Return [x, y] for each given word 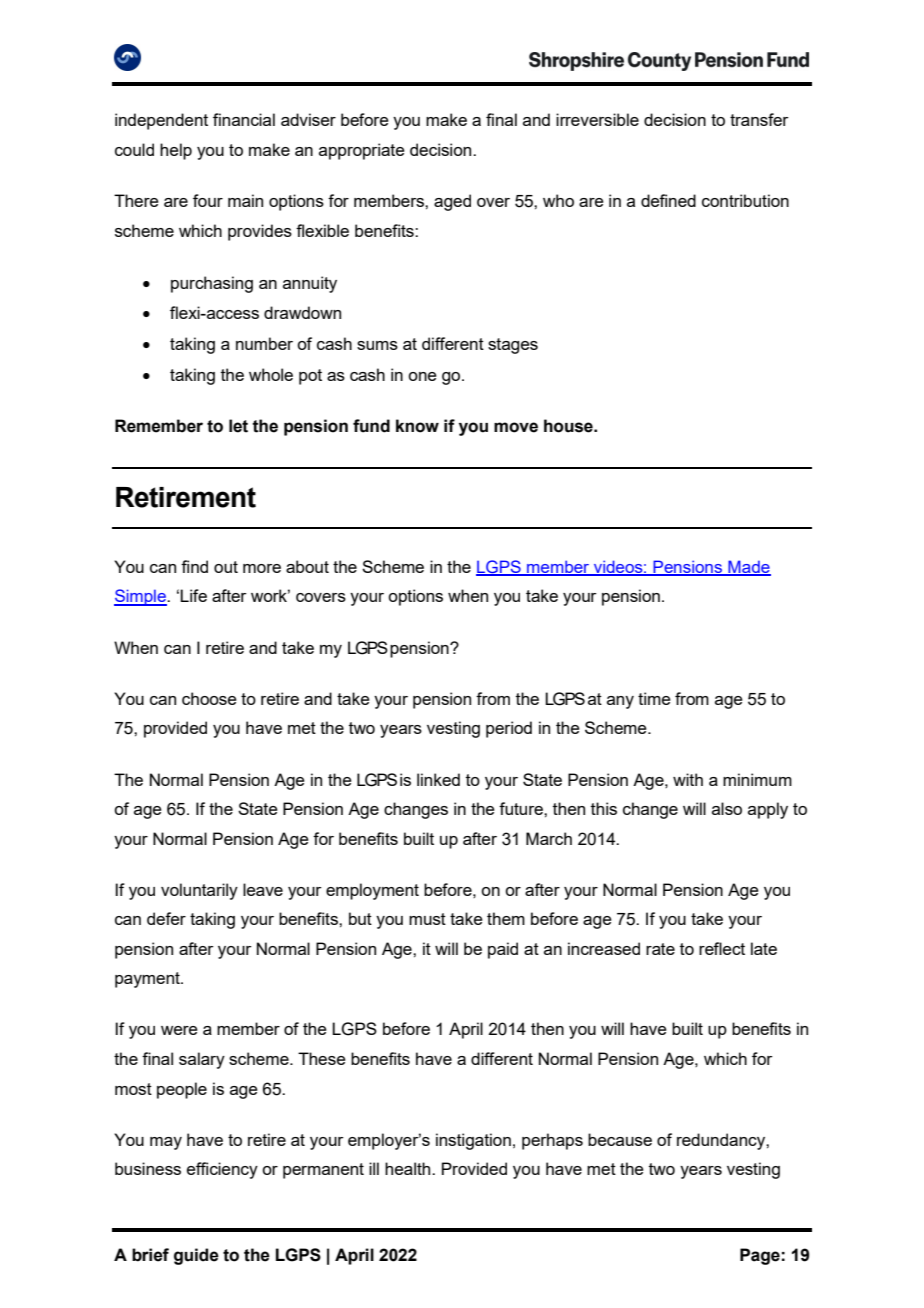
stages [513, 346]
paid [503, 950]
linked [438, 779]
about [307, 566]
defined [668, 200]
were [179, 1030]
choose [209, 698]
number [264, 343]
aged [452, 202]
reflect [722, 948]
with [688, 779]
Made [748, 567]
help [176, 151]
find [194, 566]
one [422, 376]
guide [196, 1256]
